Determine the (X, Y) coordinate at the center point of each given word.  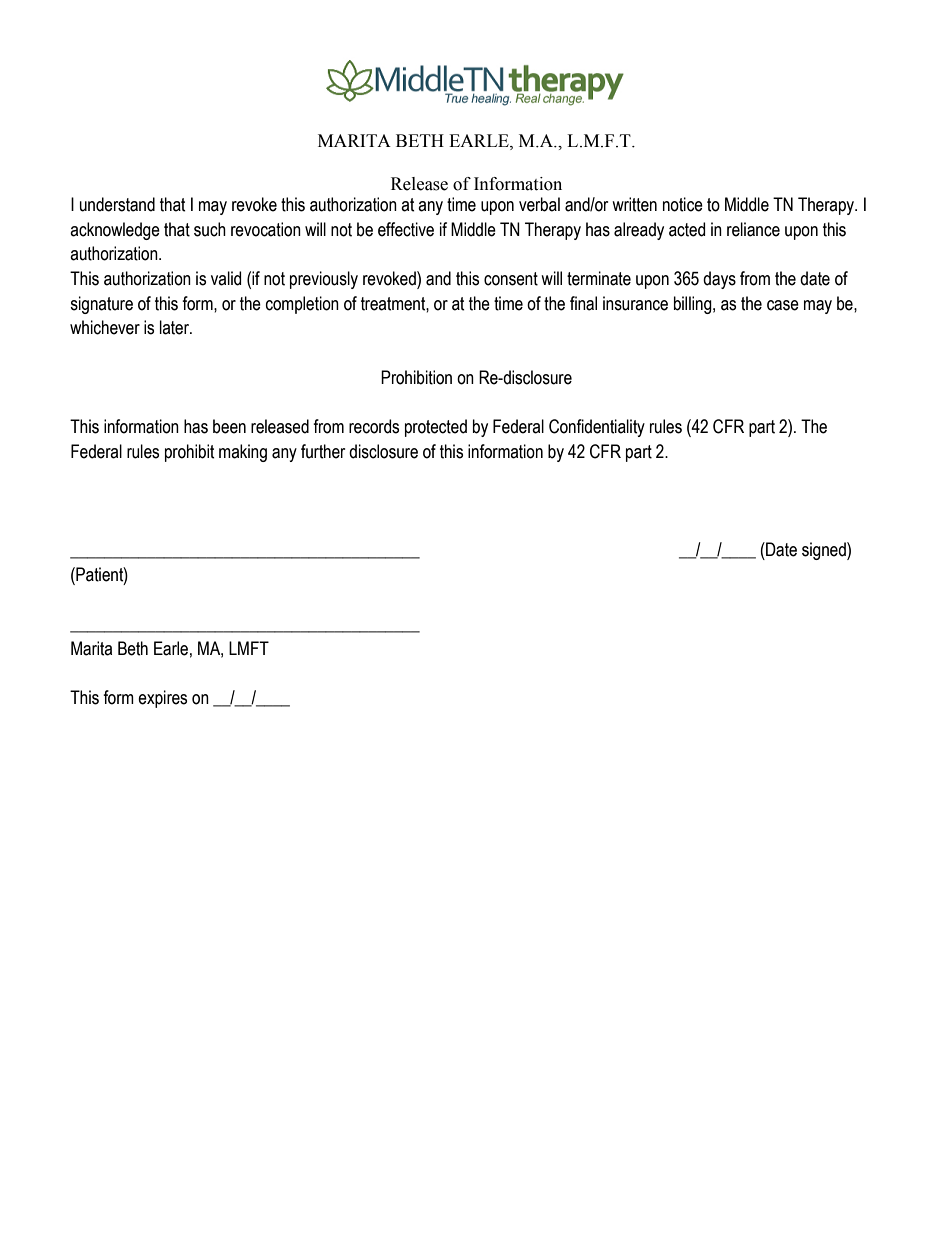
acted (687, 229)
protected (436, 428)
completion (302, 305)
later (175, 327)
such (210, 229)
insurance (635, 303)
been (229, 426)
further (323, 451)
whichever (105, 327)
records (374, 426)
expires (162, 699)
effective (406, 229)
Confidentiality (597, 428)
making (243, 453)
